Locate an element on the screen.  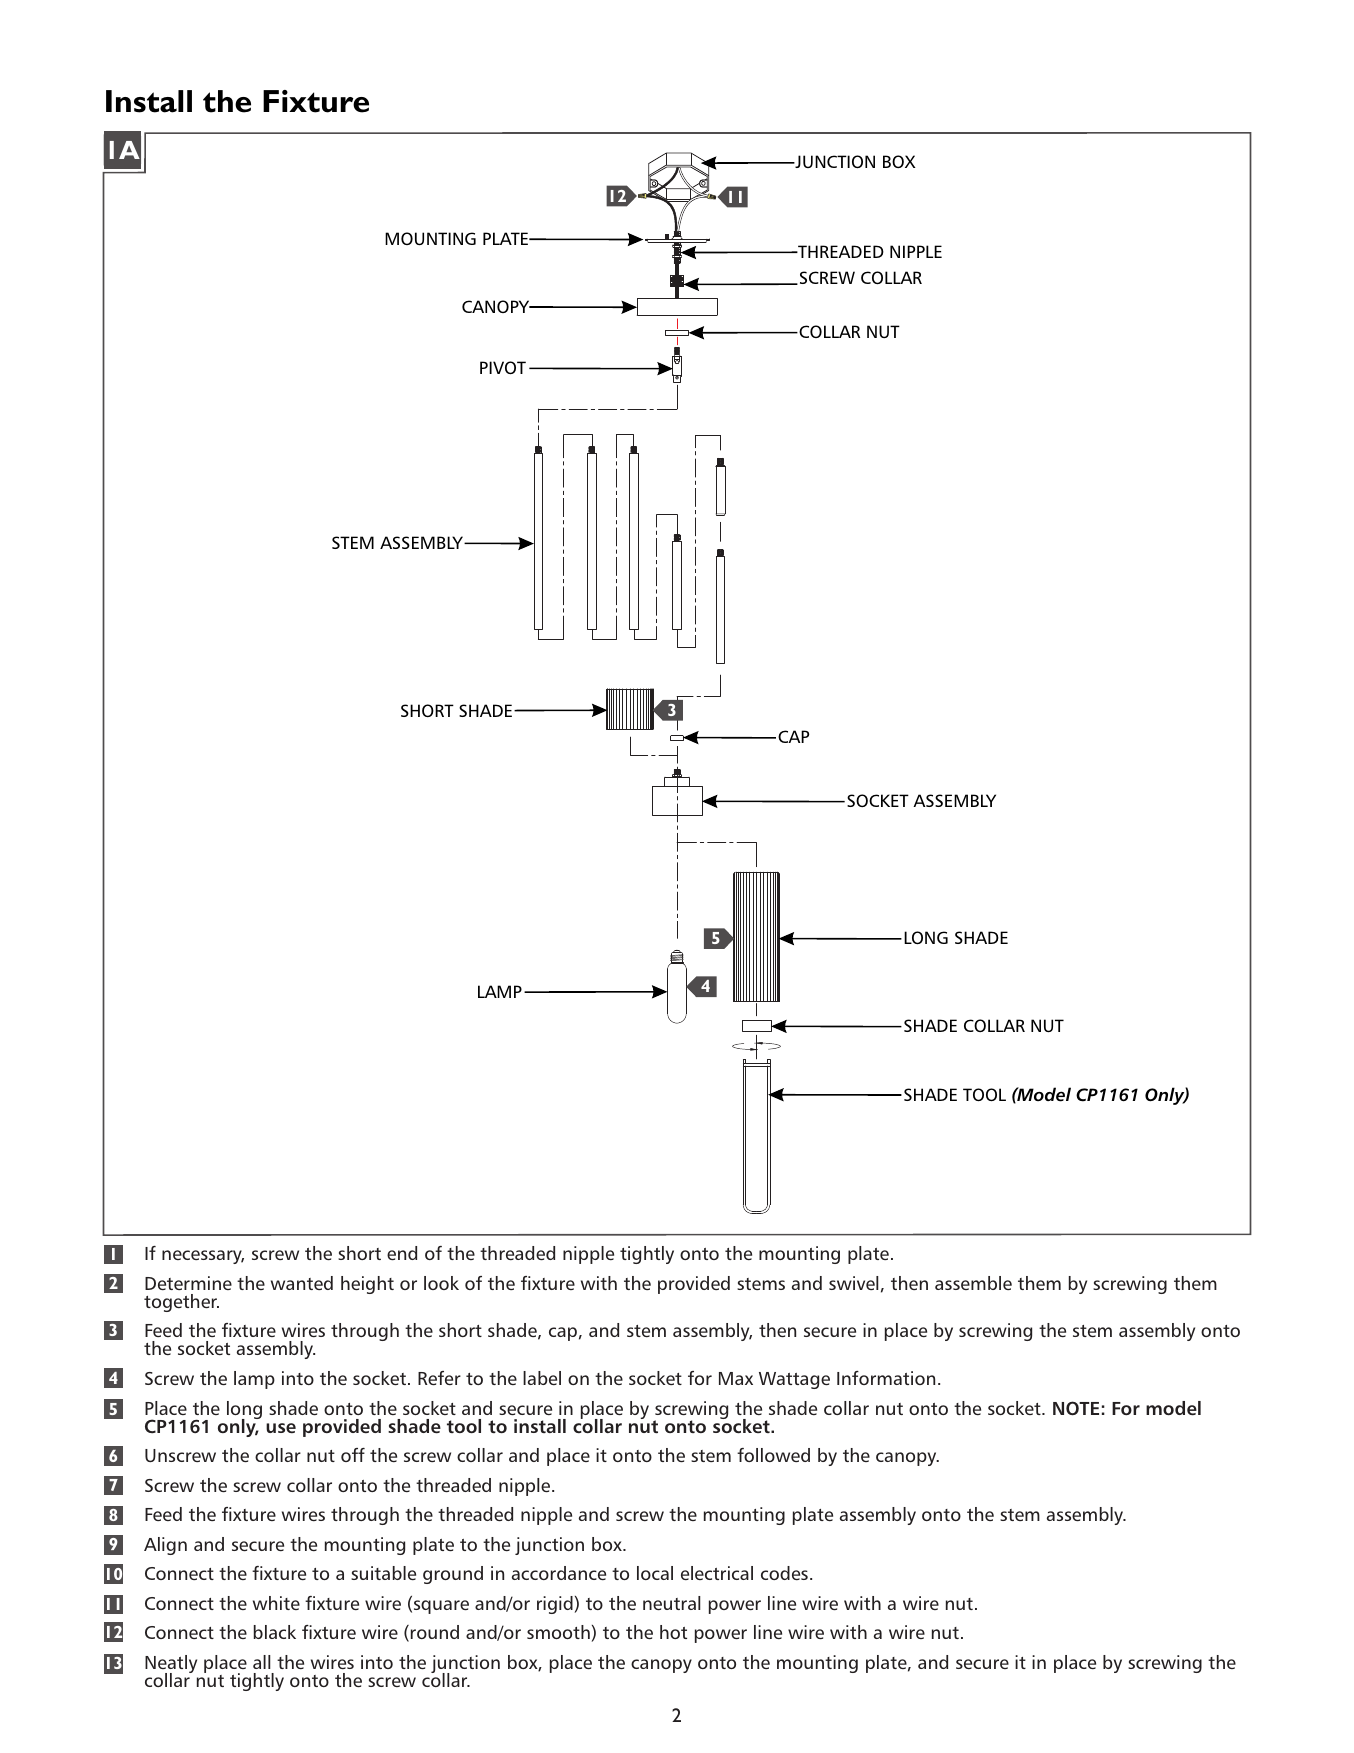
wanted is located at coordinates (302, 1283).
